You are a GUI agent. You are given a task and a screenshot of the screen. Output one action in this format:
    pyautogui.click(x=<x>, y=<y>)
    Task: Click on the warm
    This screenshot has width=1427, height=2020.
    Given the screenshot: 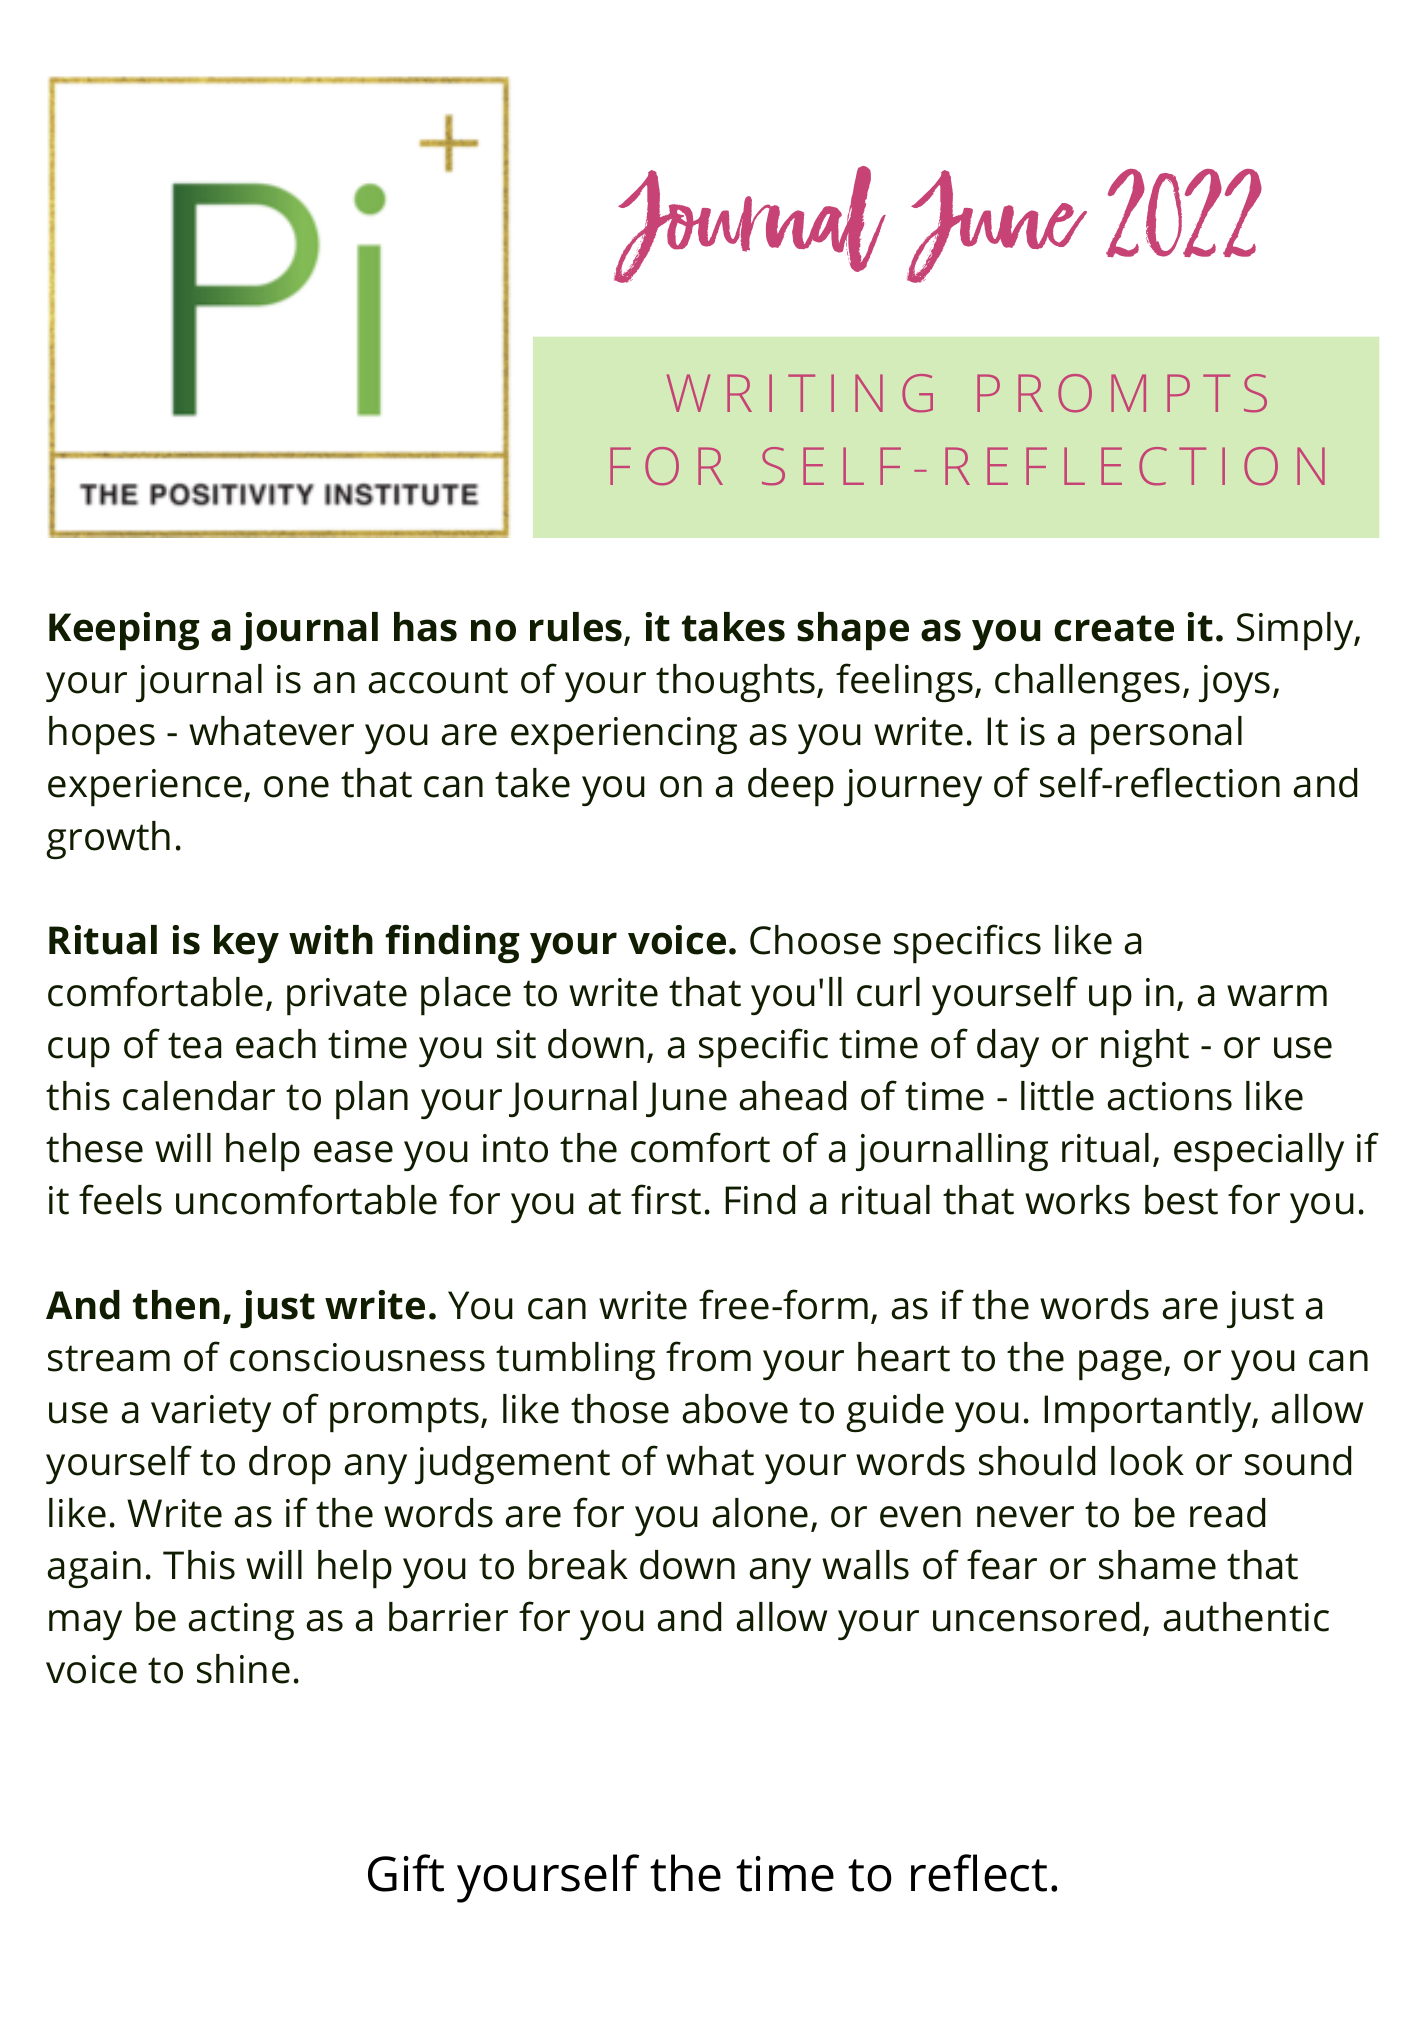 What is the action you would take?
    pyautogui.click(x=1277, y=996)
